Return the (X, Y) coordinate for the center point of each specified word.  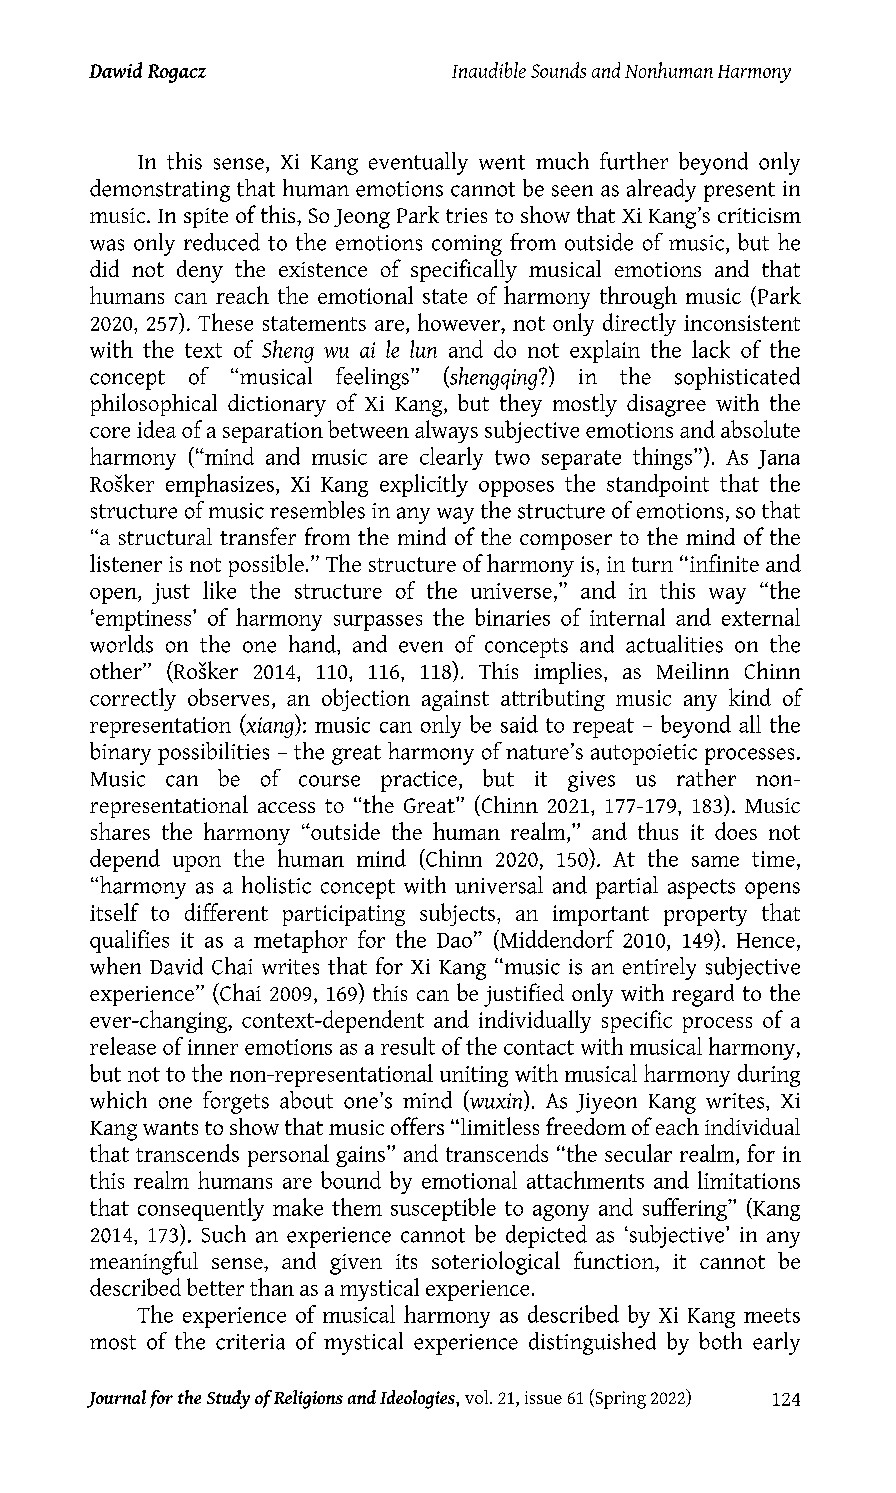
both (720, 1341)
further (634, 161)
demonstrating (160, 190)
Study (228, 1399)
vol (478, 1397)
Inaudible (489, 70)
